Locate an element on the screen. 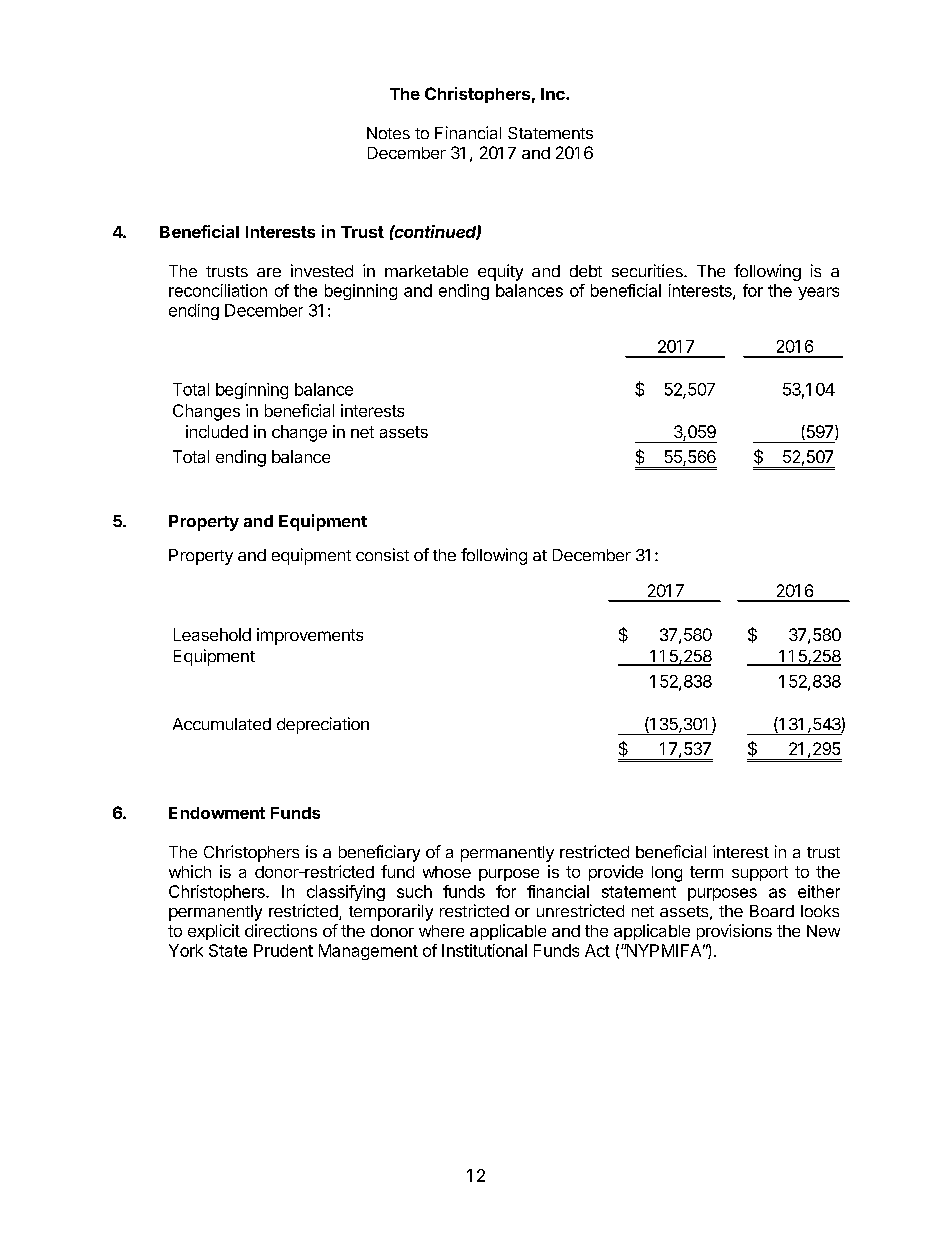 The height and width of the screenshot is (1233, 952). whose is located at coordinates (447, 872).
